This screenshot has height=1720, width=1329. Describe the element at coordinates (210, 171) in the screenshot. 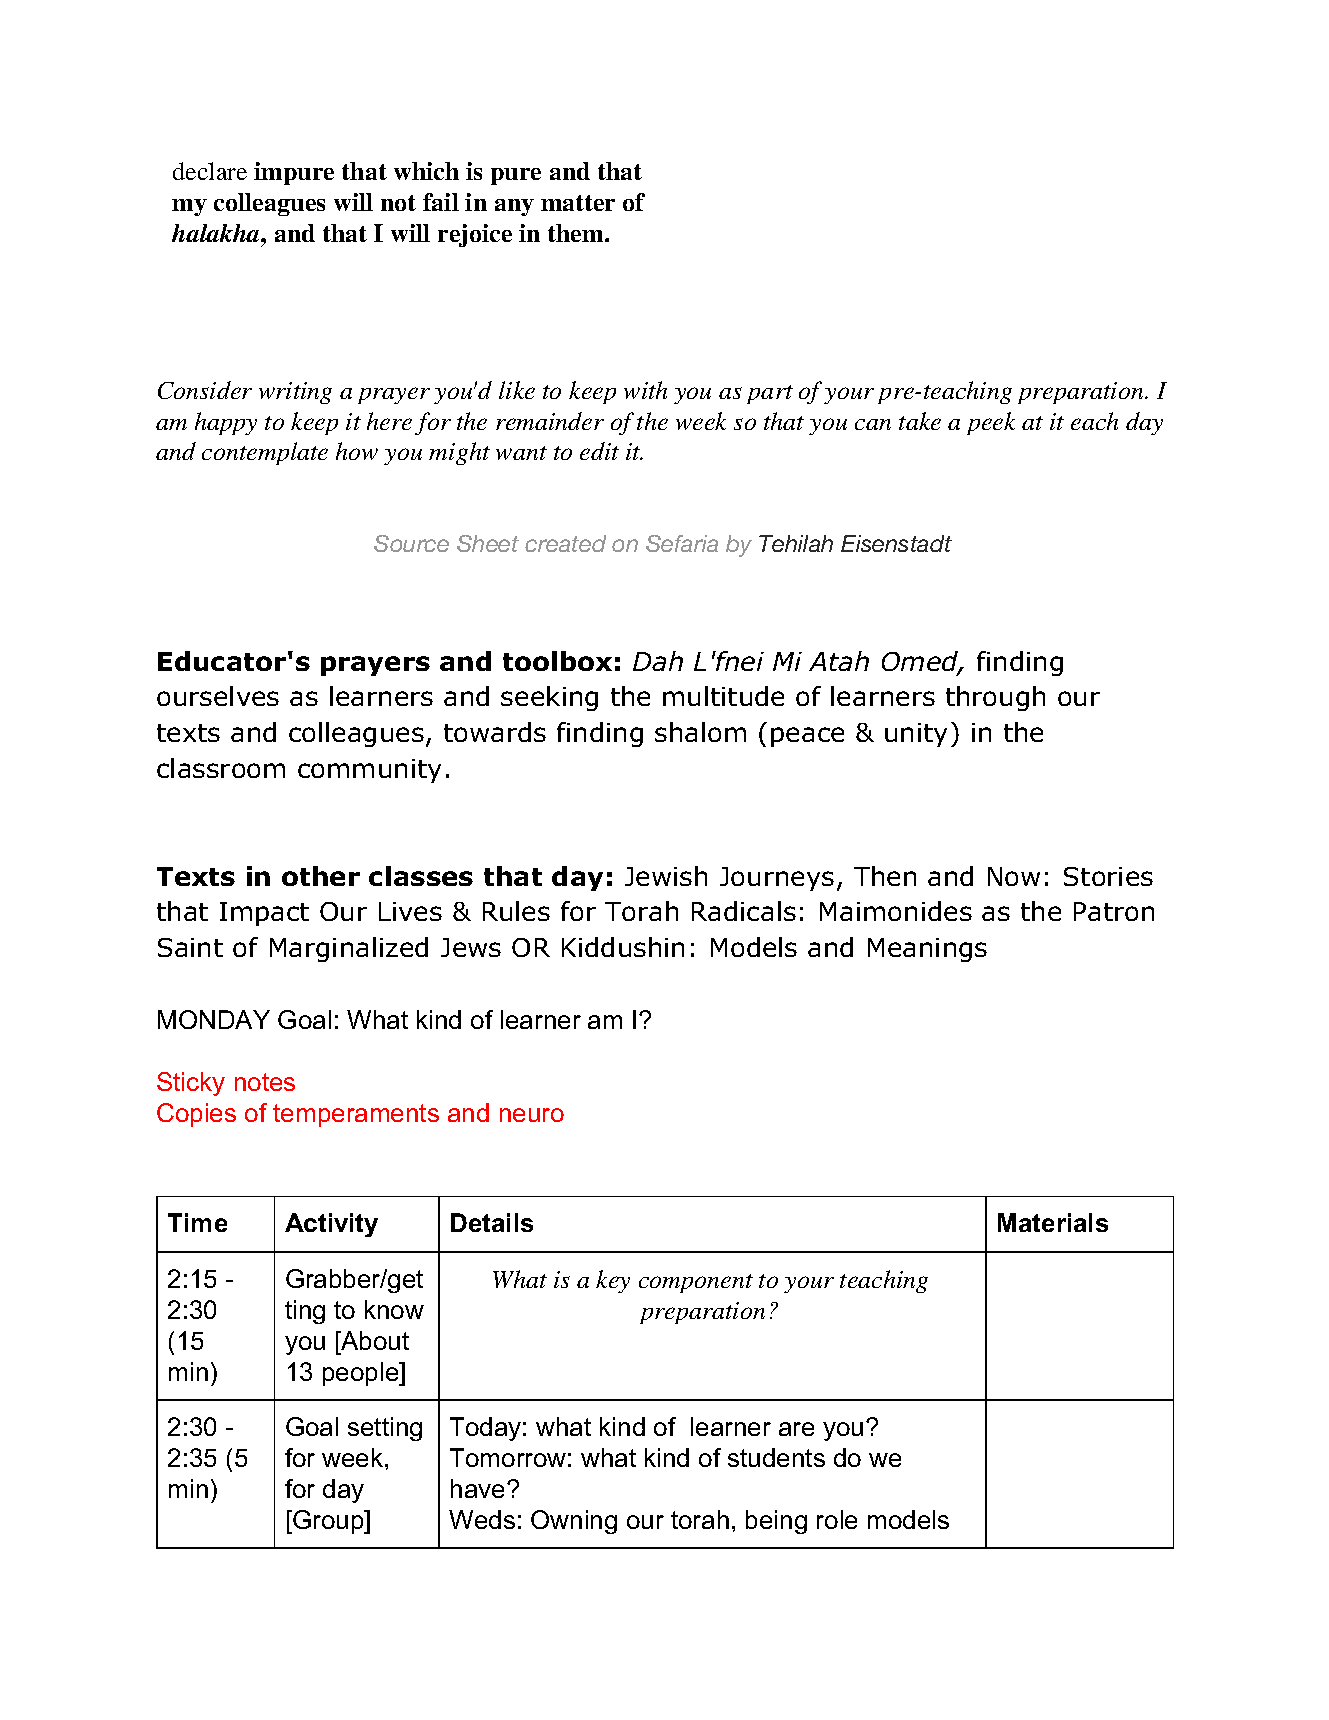

I see `declare` at that location.
